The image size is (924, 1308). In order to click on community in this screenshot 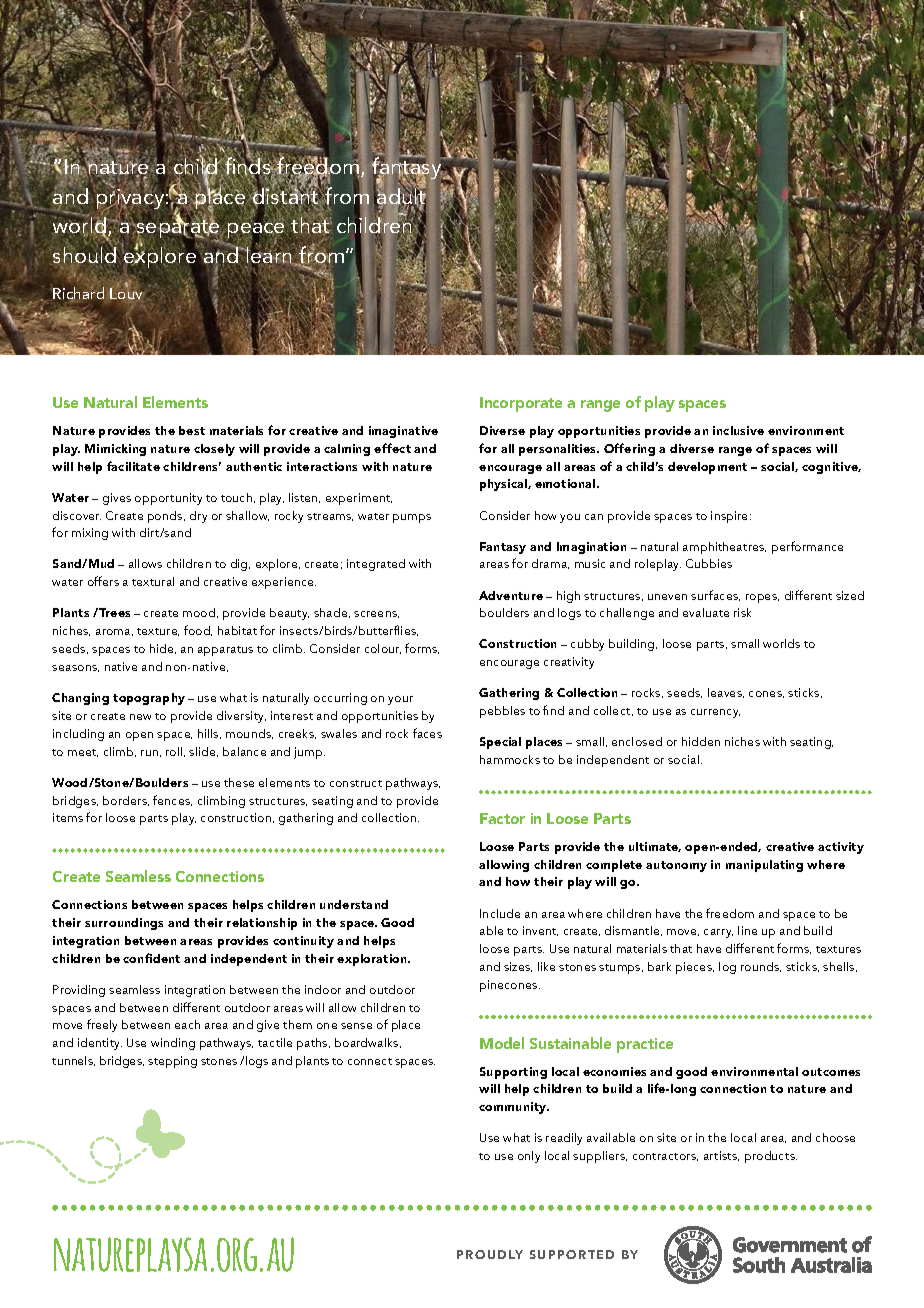, I will do `click(514, 1108)`.
